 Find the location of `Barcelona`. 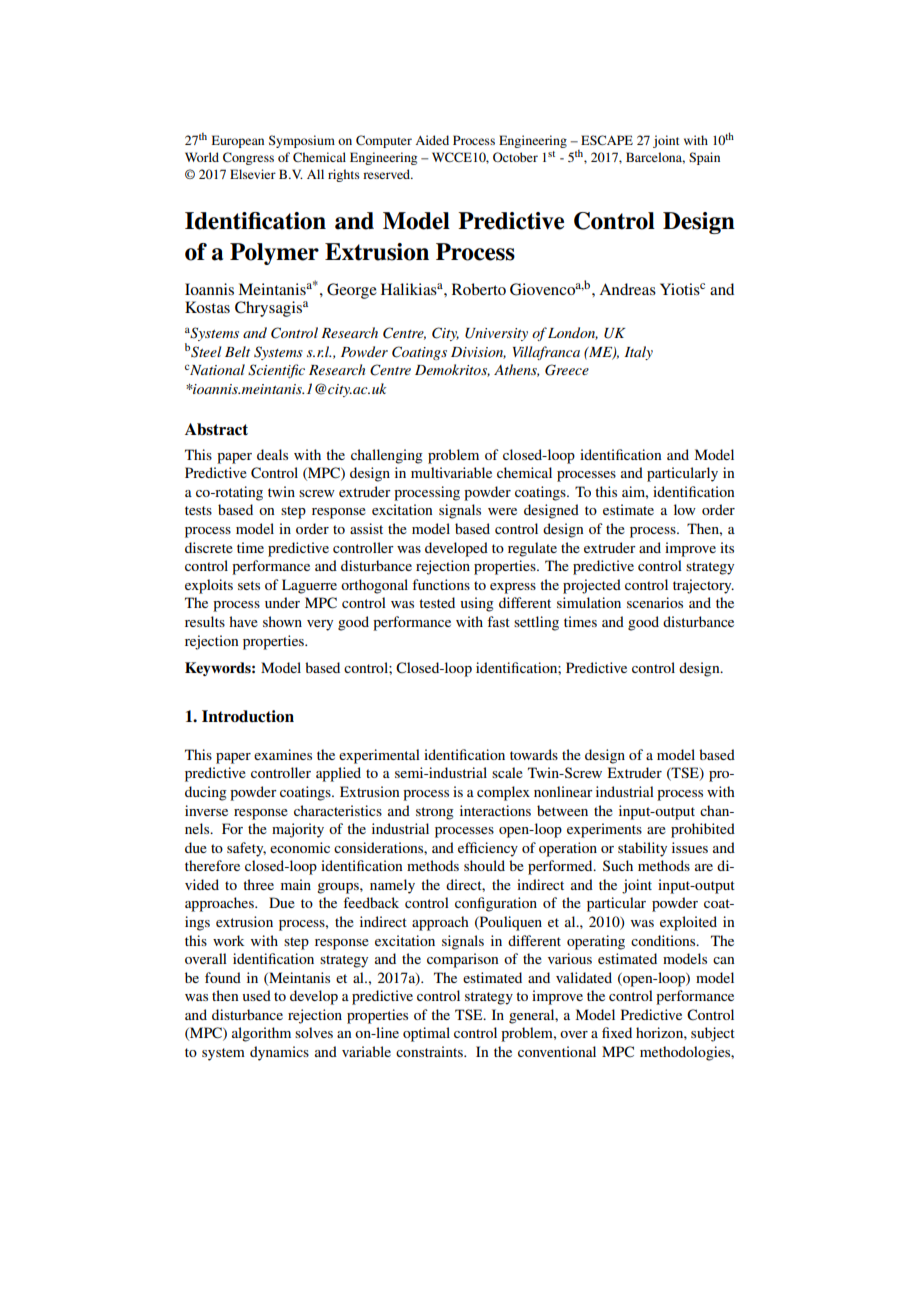

Barcelona is located at coordinates (655, 158).
